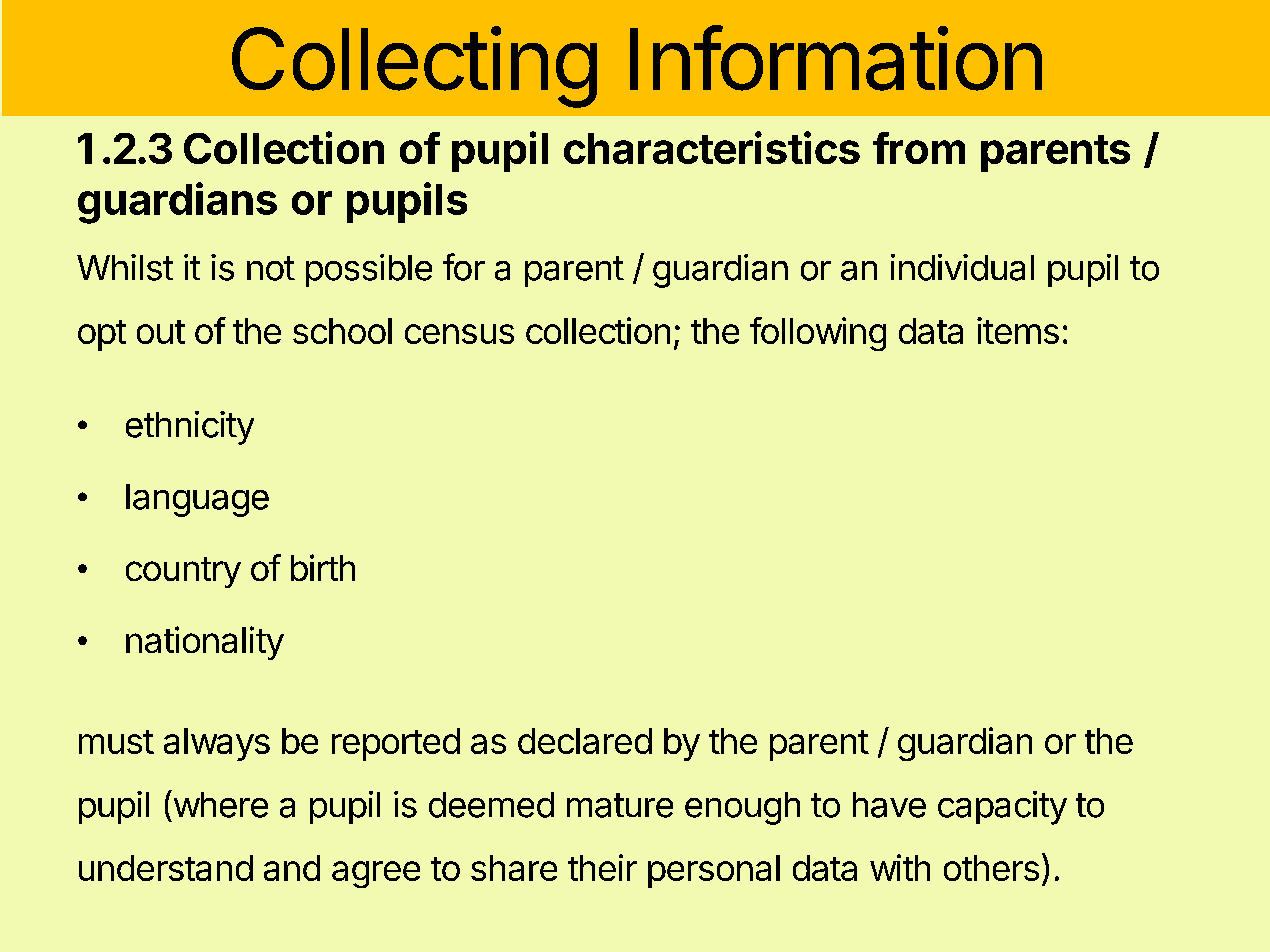 The height and width of the screenshot is (952, 1270). I want to click on Whilst, so click(125, 267).
